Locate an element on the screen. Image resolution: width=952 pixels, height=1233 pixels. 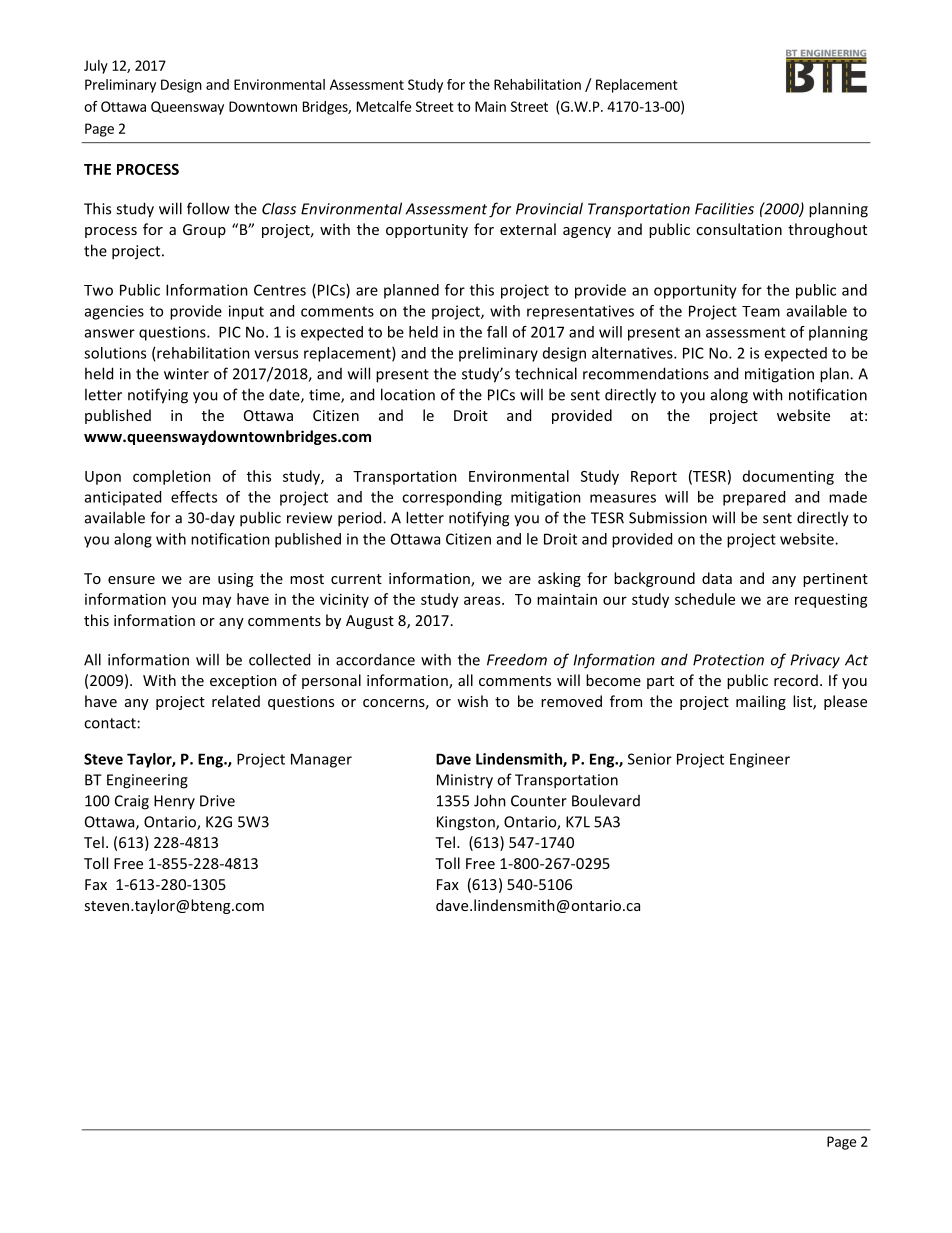
John is located at coordinates (490, 800).
